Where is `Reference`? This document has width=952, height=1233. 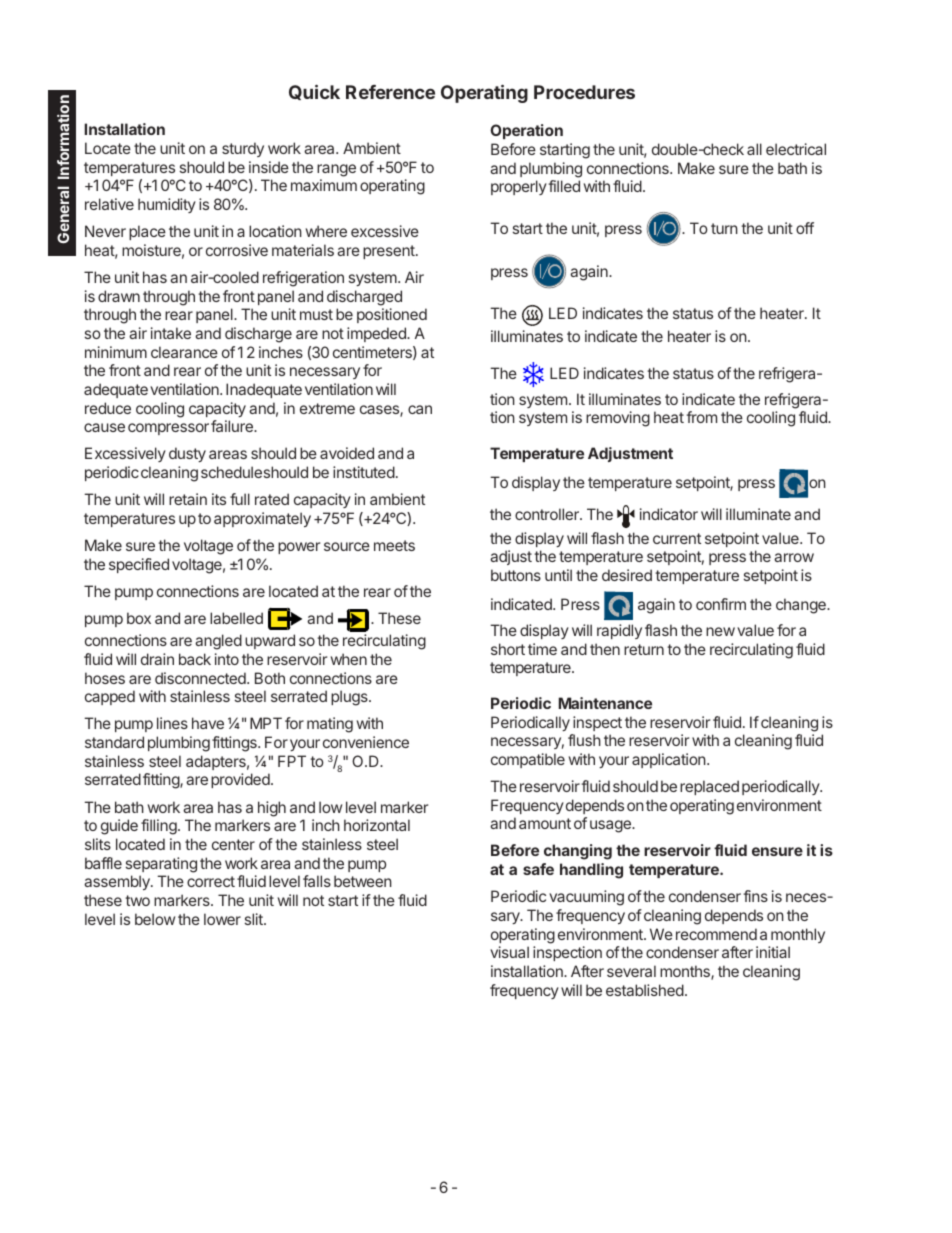 Reference is located at coordinates (390, 92).
